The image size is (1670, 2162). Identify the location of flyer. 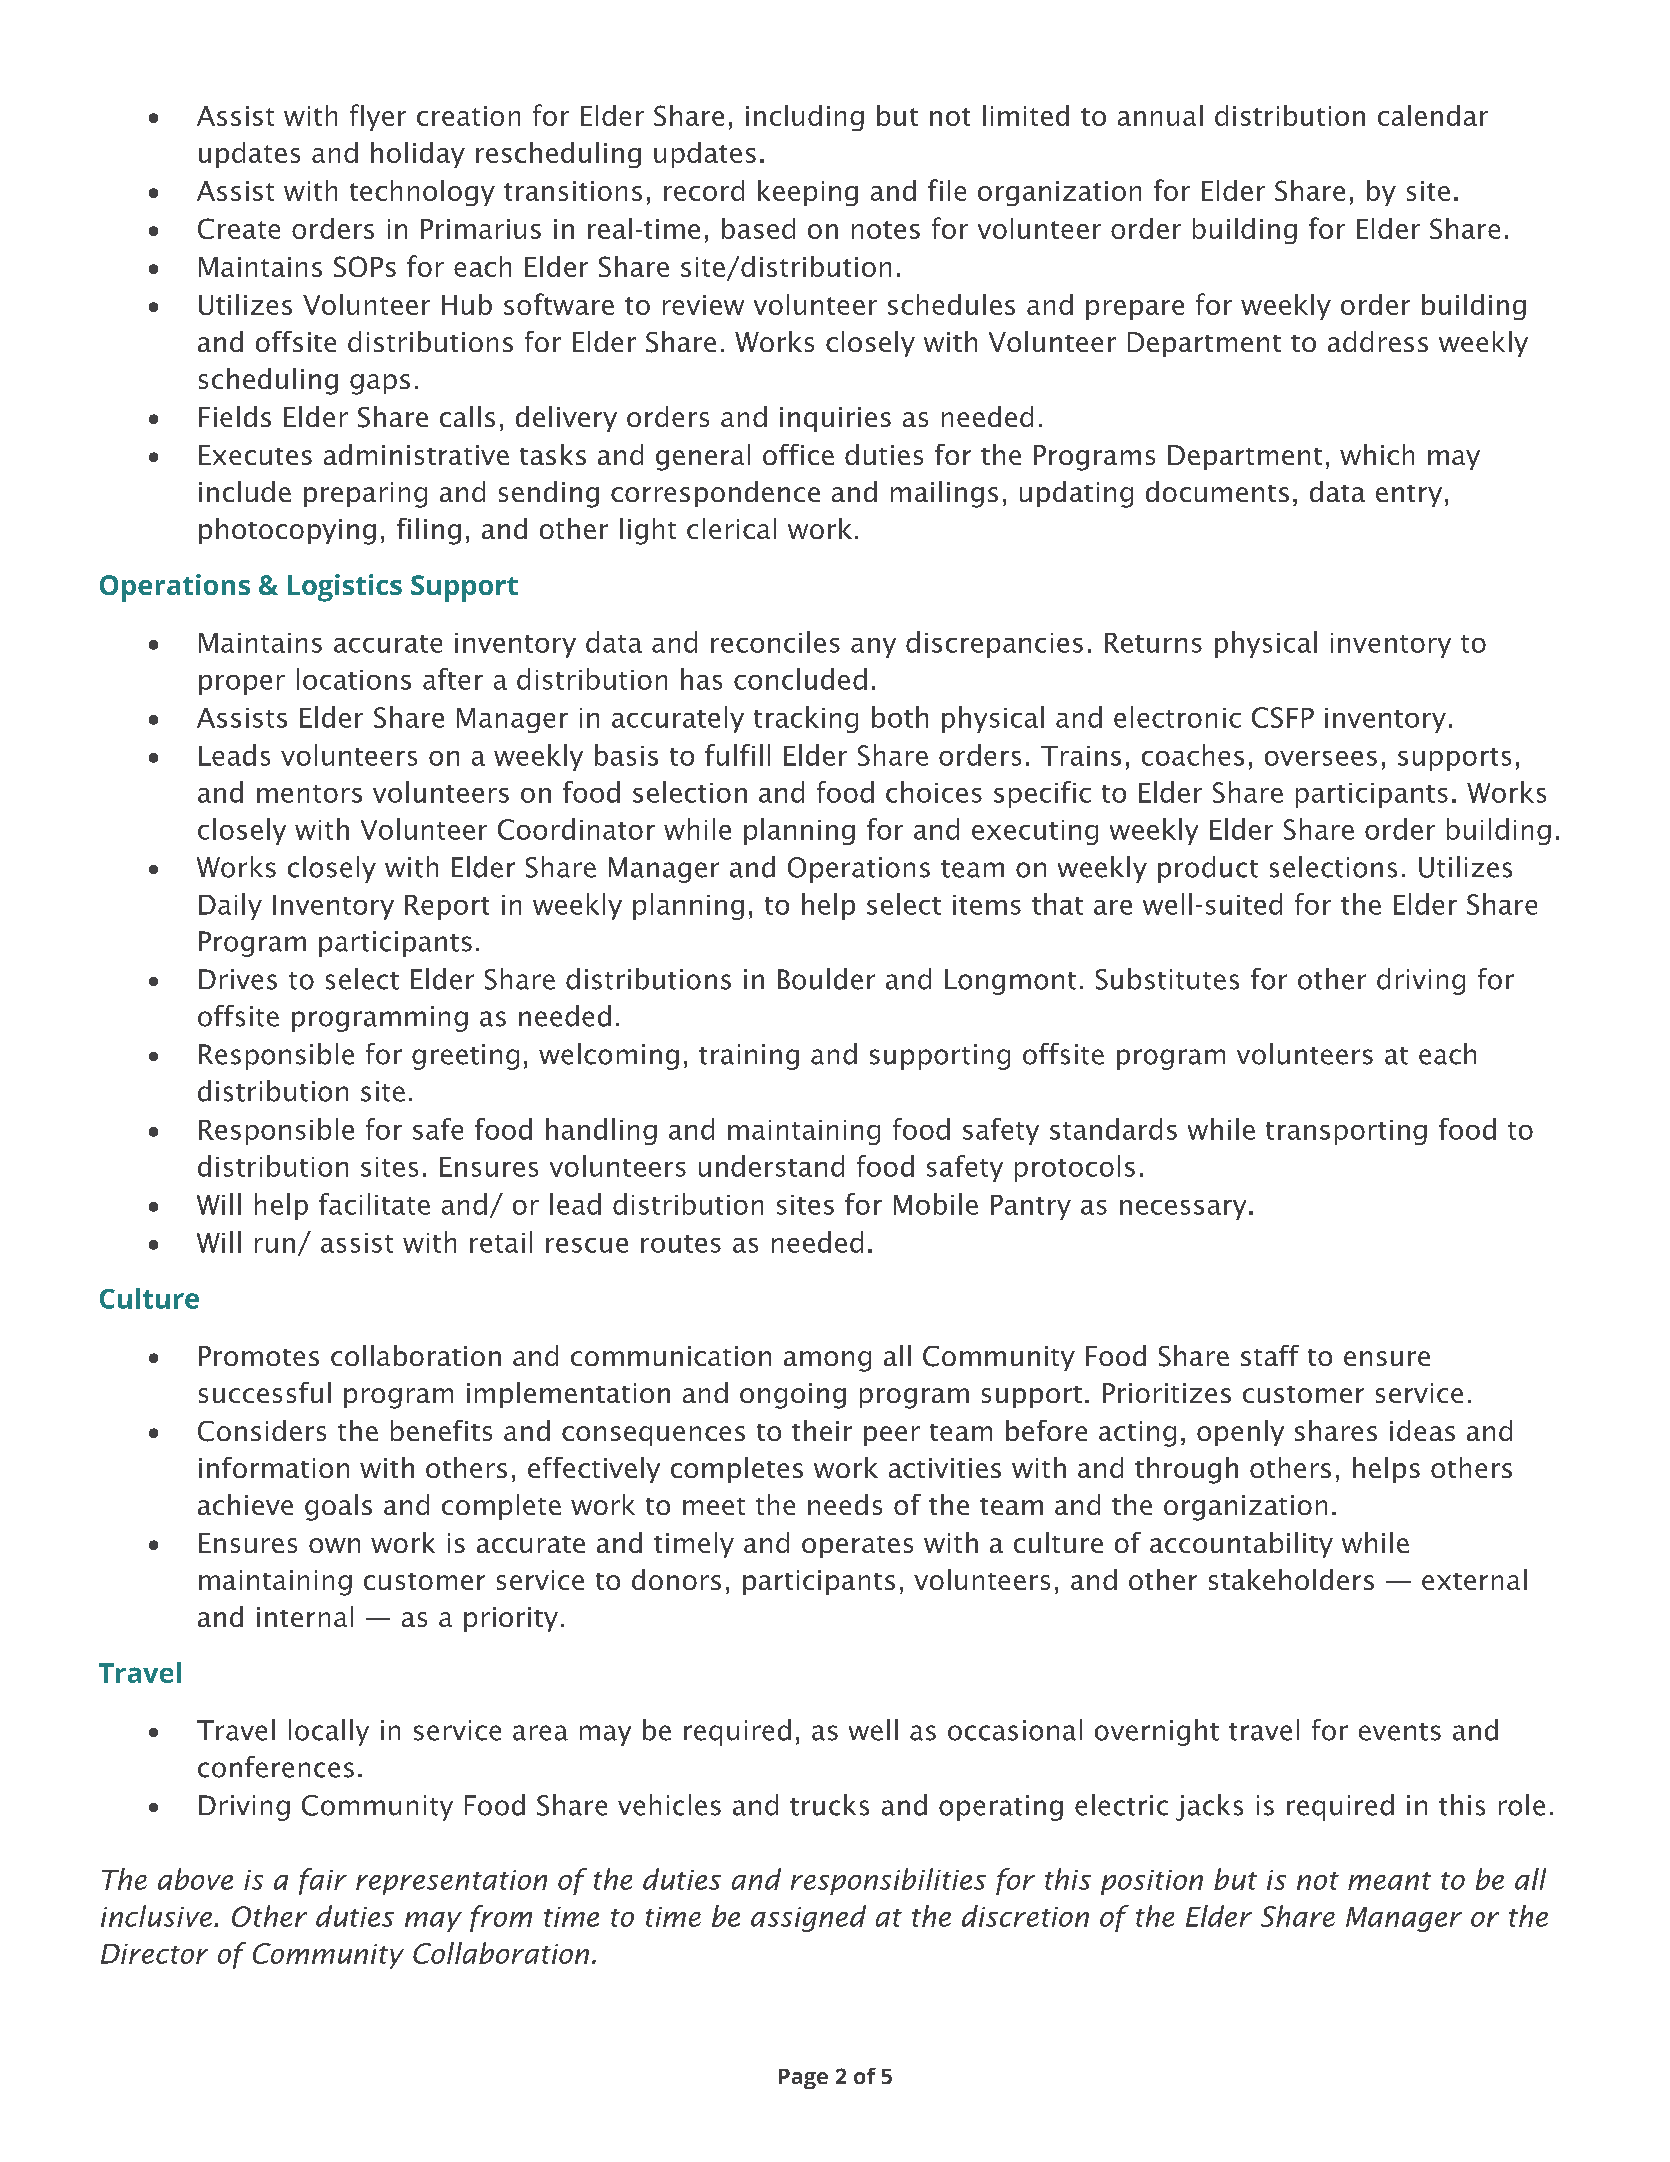
(378, 117).
